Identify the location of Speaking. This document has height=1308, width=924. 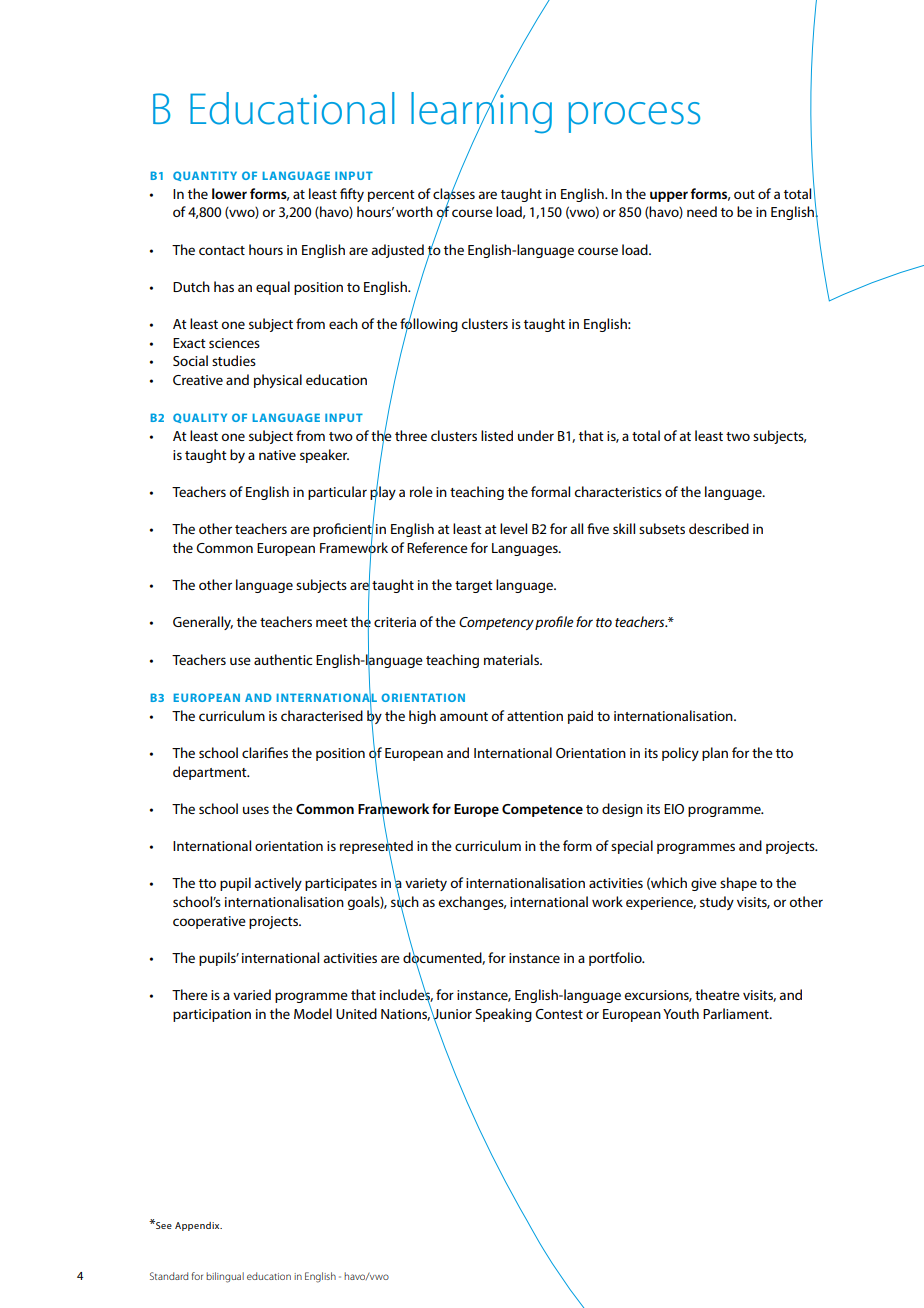
(503, 1015).
